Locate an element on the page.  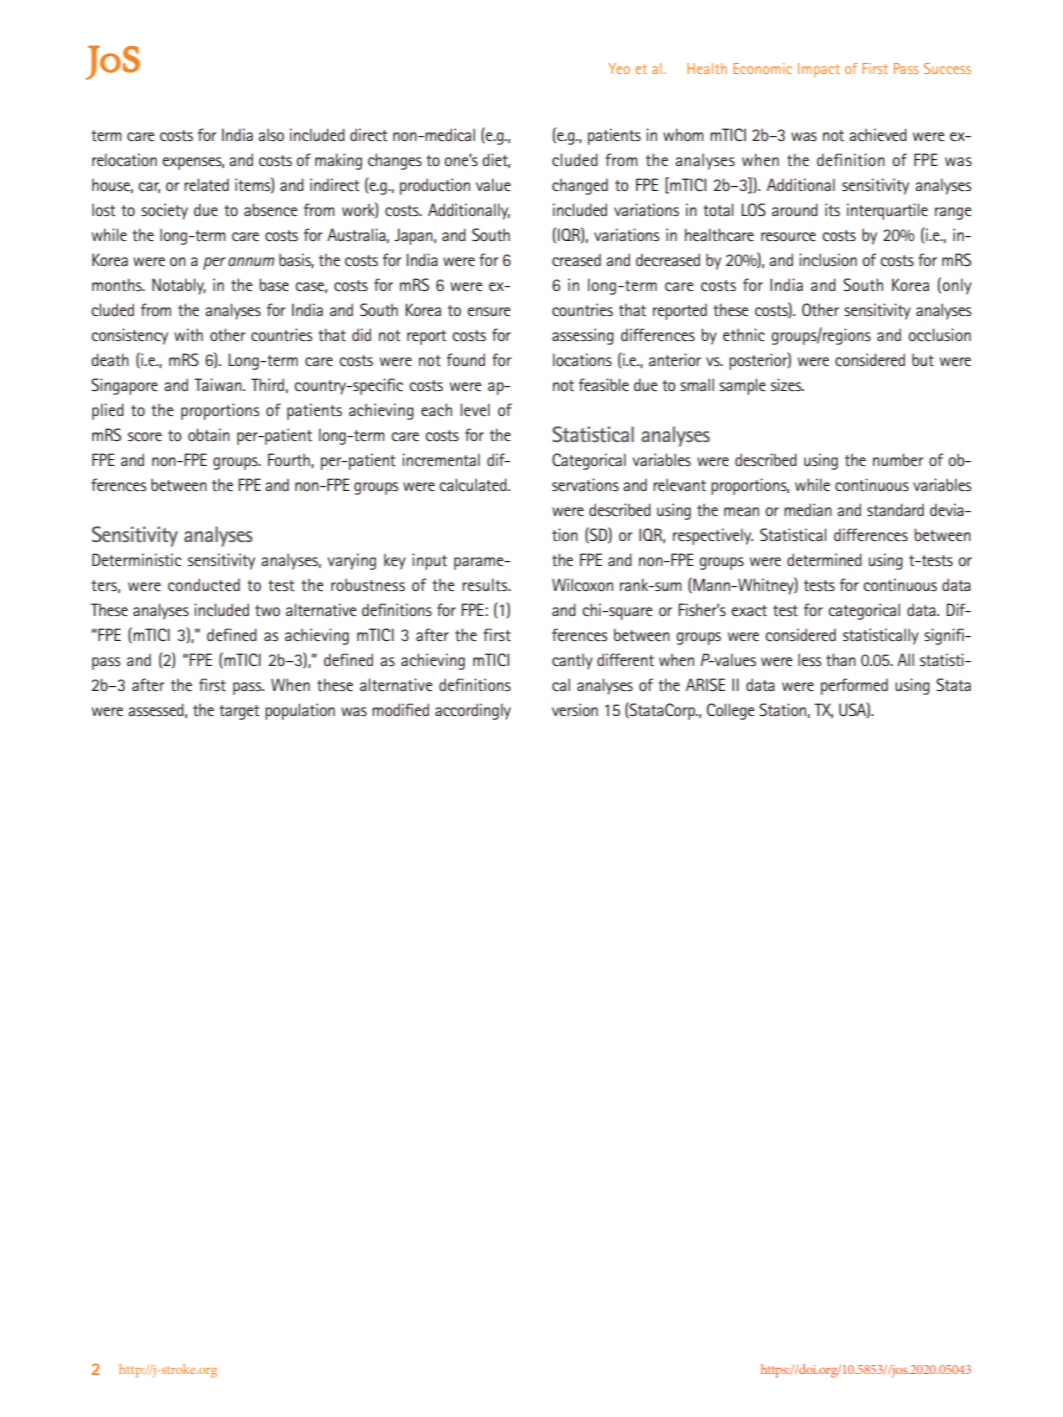
inclusion is located at coordinates (828, 259).
